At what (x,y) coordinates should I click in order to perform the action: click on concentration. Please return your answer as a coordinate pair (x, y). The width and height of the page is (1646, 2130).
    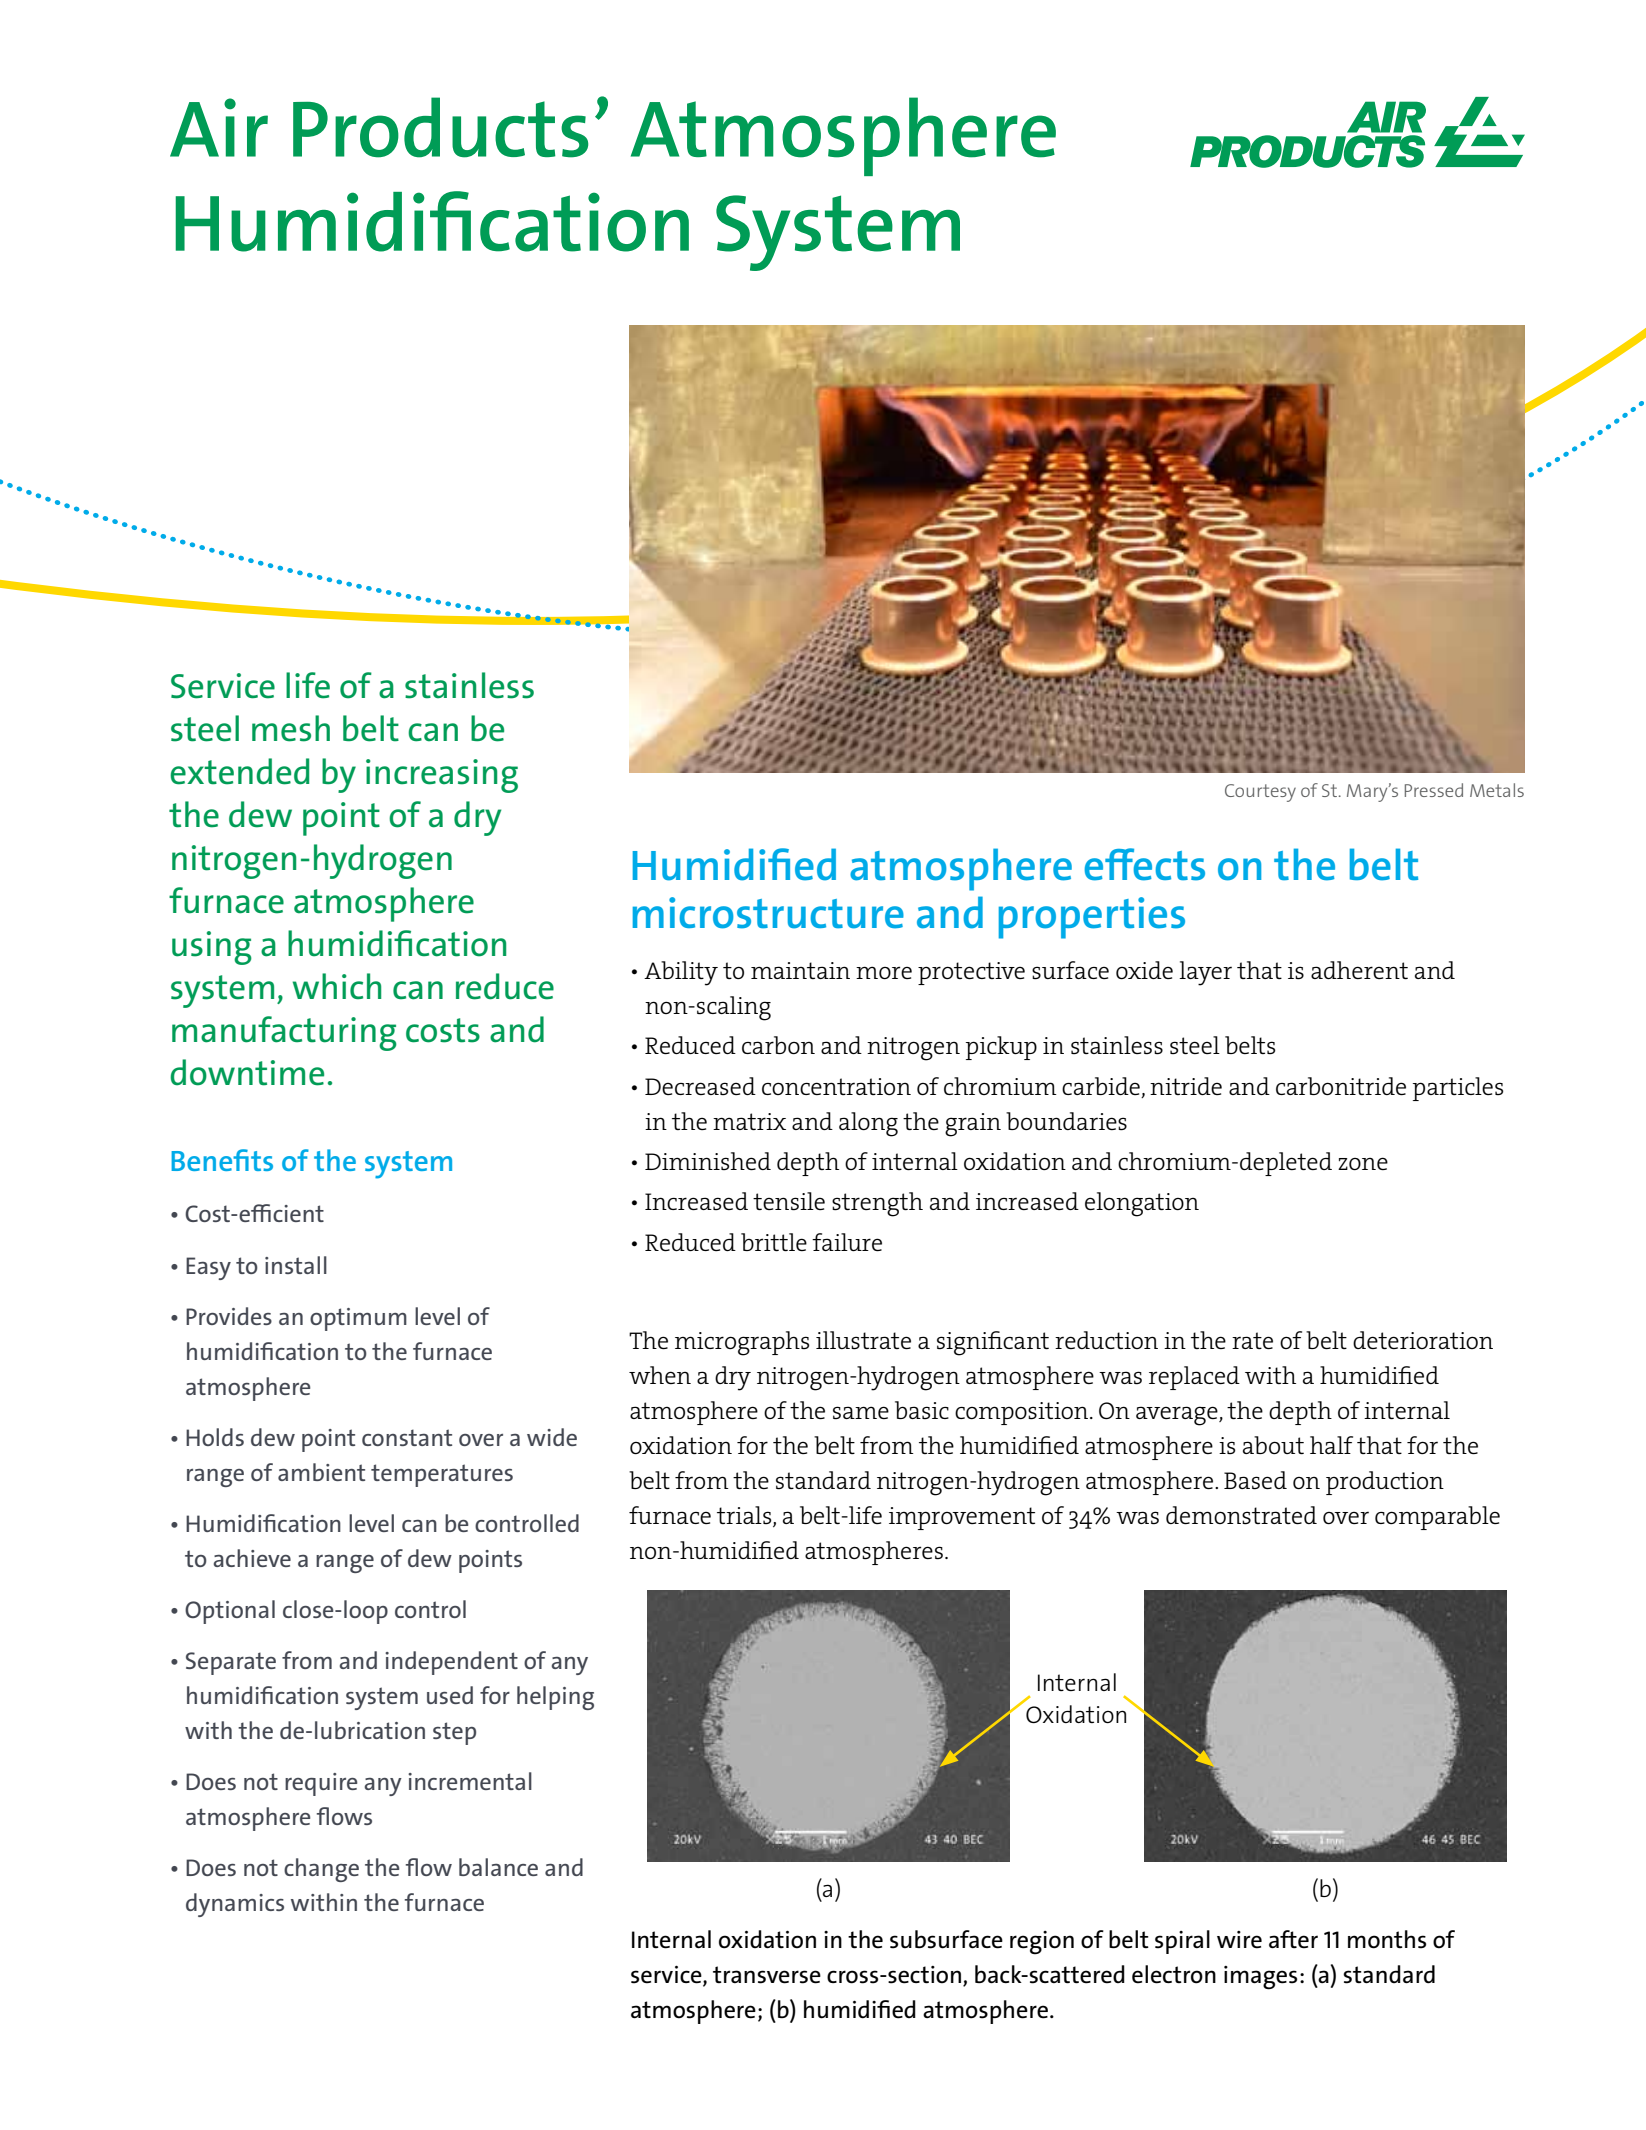
    Looking at the image, I should click on (836, 1086).
